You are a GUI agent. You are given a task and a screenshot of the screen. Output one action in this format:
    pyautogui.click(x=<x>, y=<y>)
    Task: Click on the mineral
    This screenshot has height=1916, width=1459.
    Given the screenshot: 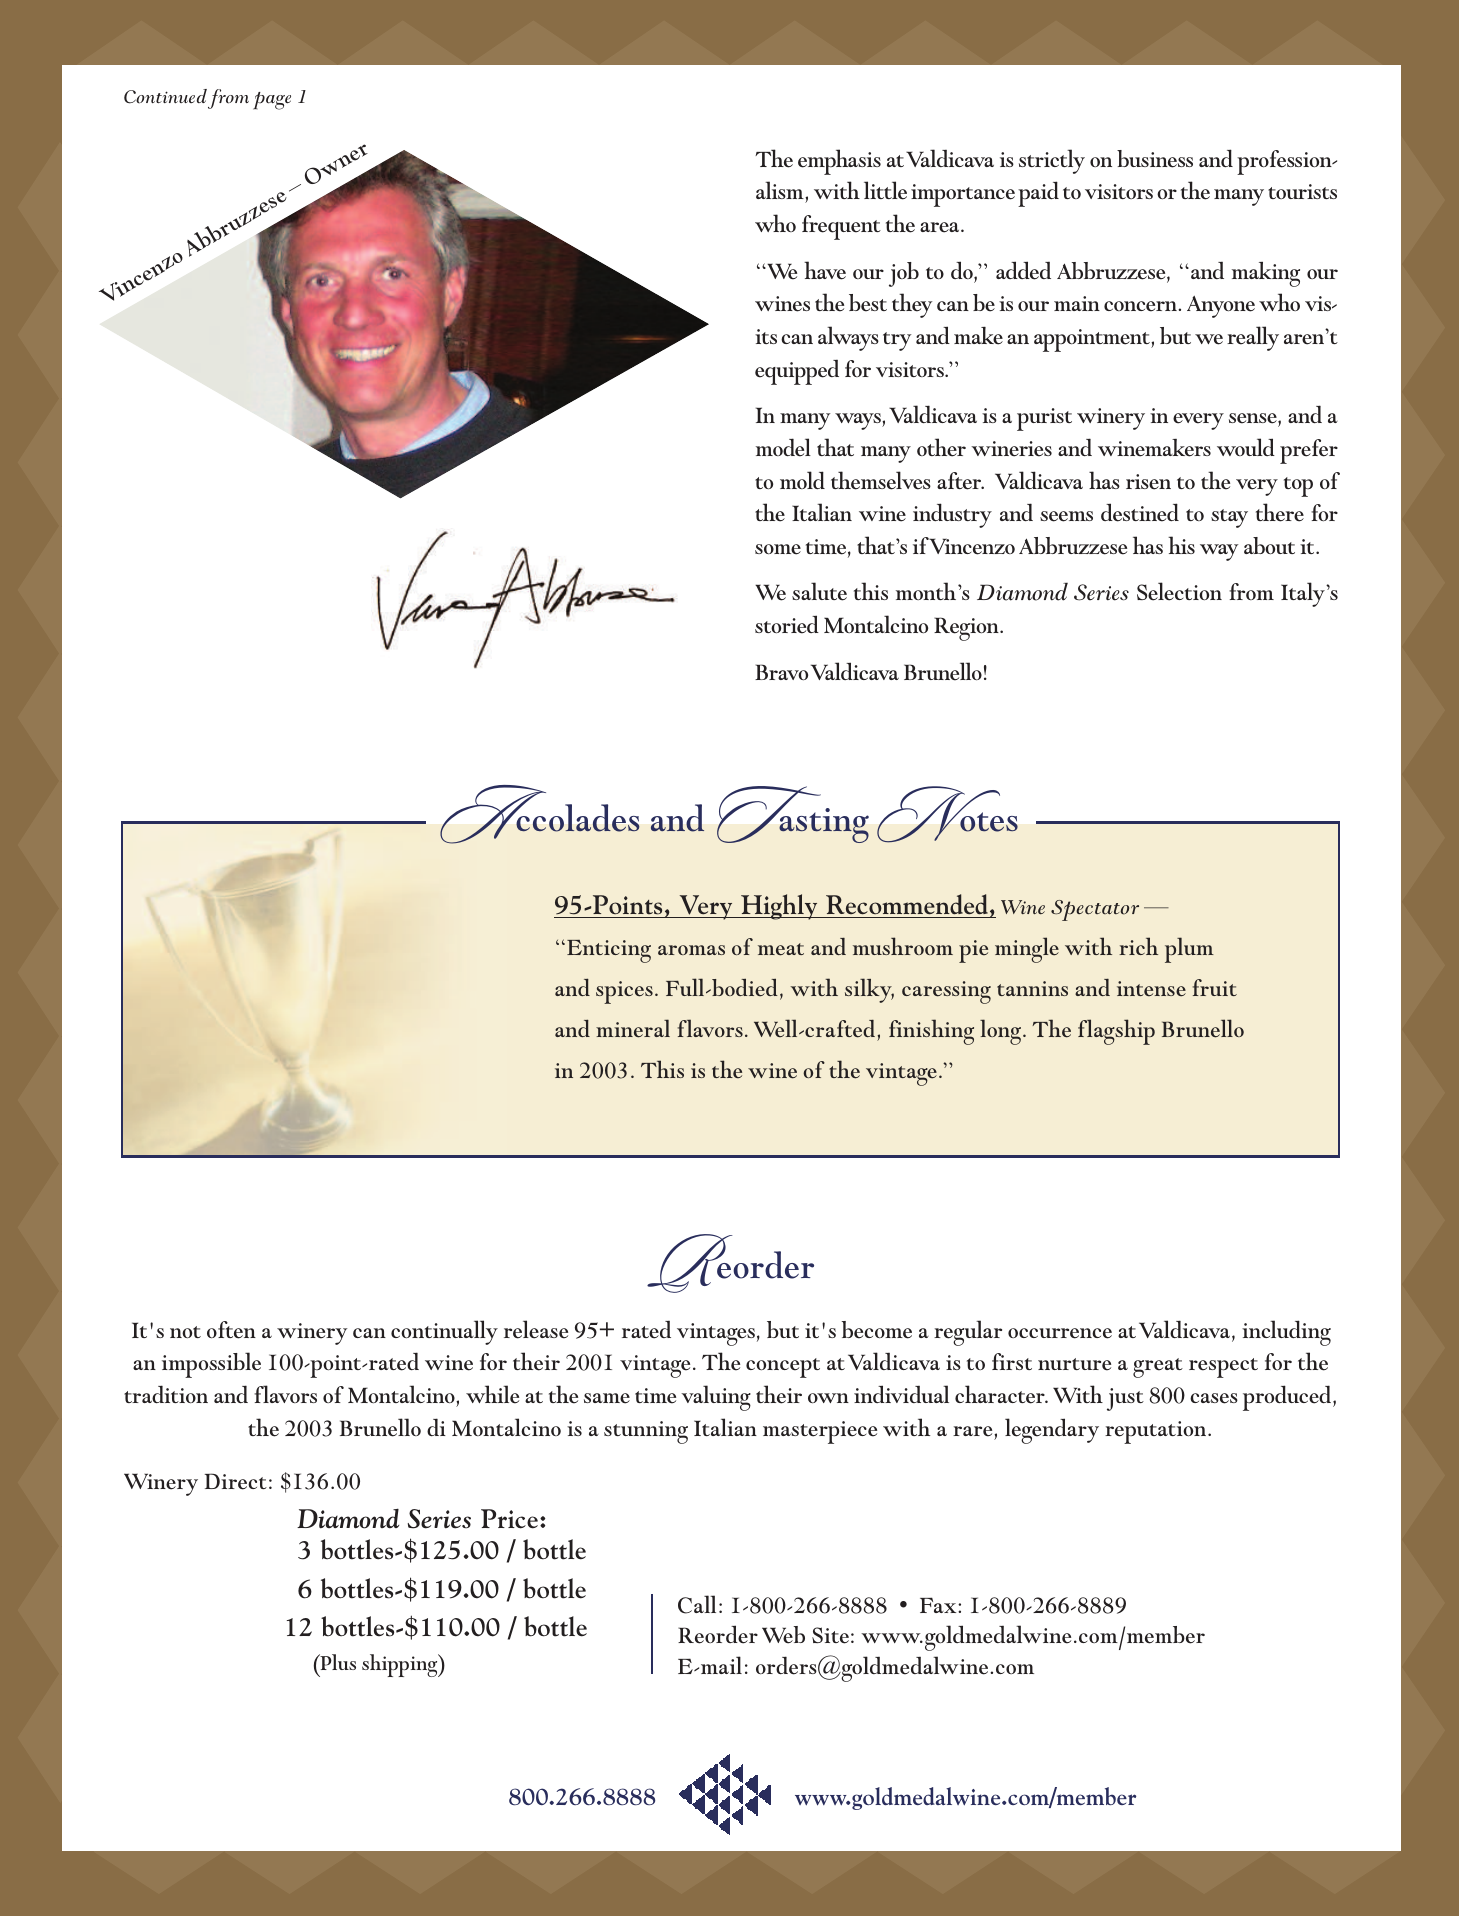 What is the action you would take?
    pyautogui.click(x=633, y=1028)
